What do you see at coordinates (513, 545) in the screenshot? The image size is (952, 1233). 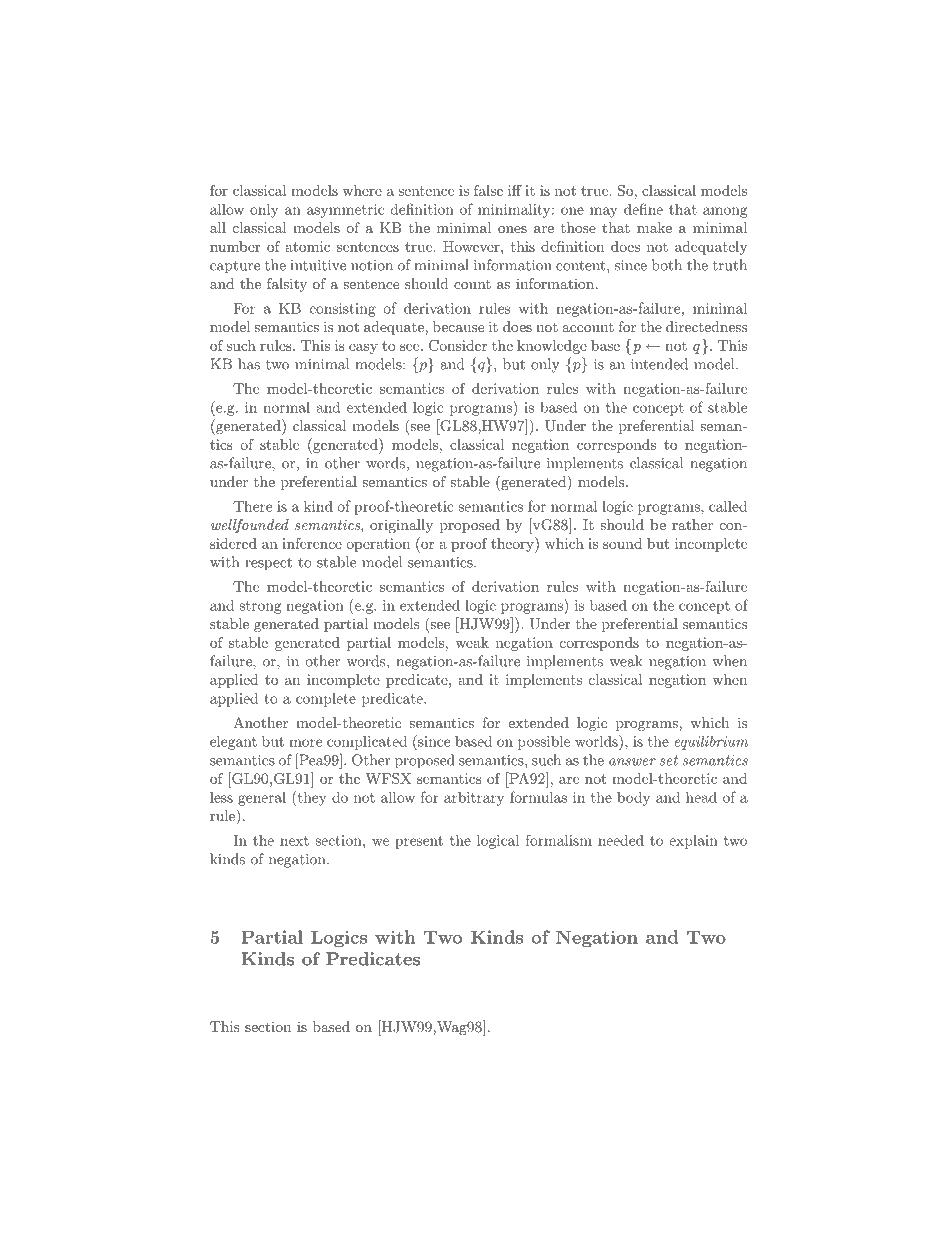 I see `theory` at bounding box center [513, 545].
